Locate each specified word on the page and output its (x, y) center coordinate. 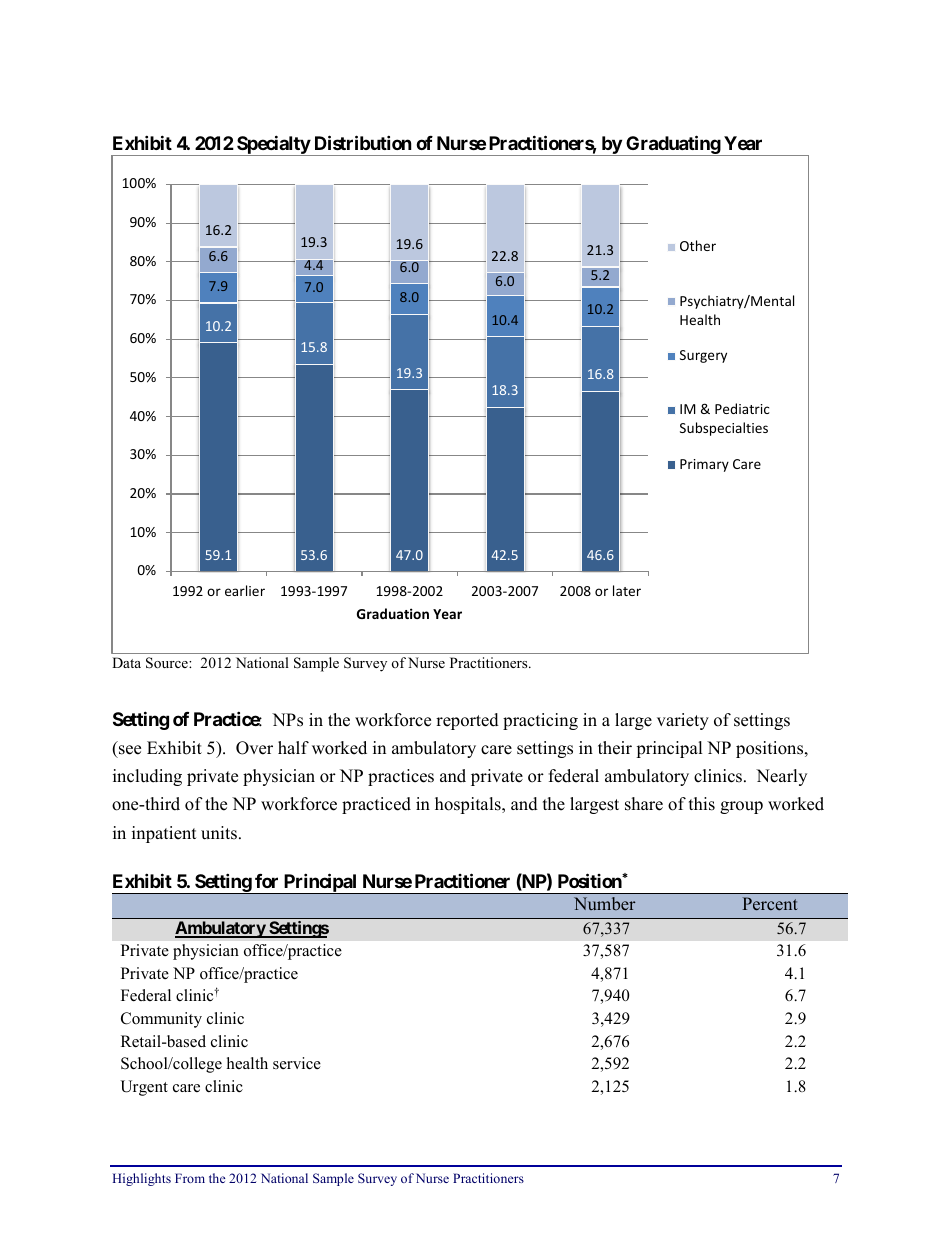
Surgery (703, 356)
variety (683, 721)
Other (698, 245)
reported (467, 721)
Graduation (393, 613)
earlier (245, 590)
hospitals (469, 805)
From (190, 1178)
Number (605, 903)
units (219, 833)
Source (168, 663)
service (297, 1063)
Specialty (273, 145)
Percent (770, 903)
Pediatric (742, 408)
